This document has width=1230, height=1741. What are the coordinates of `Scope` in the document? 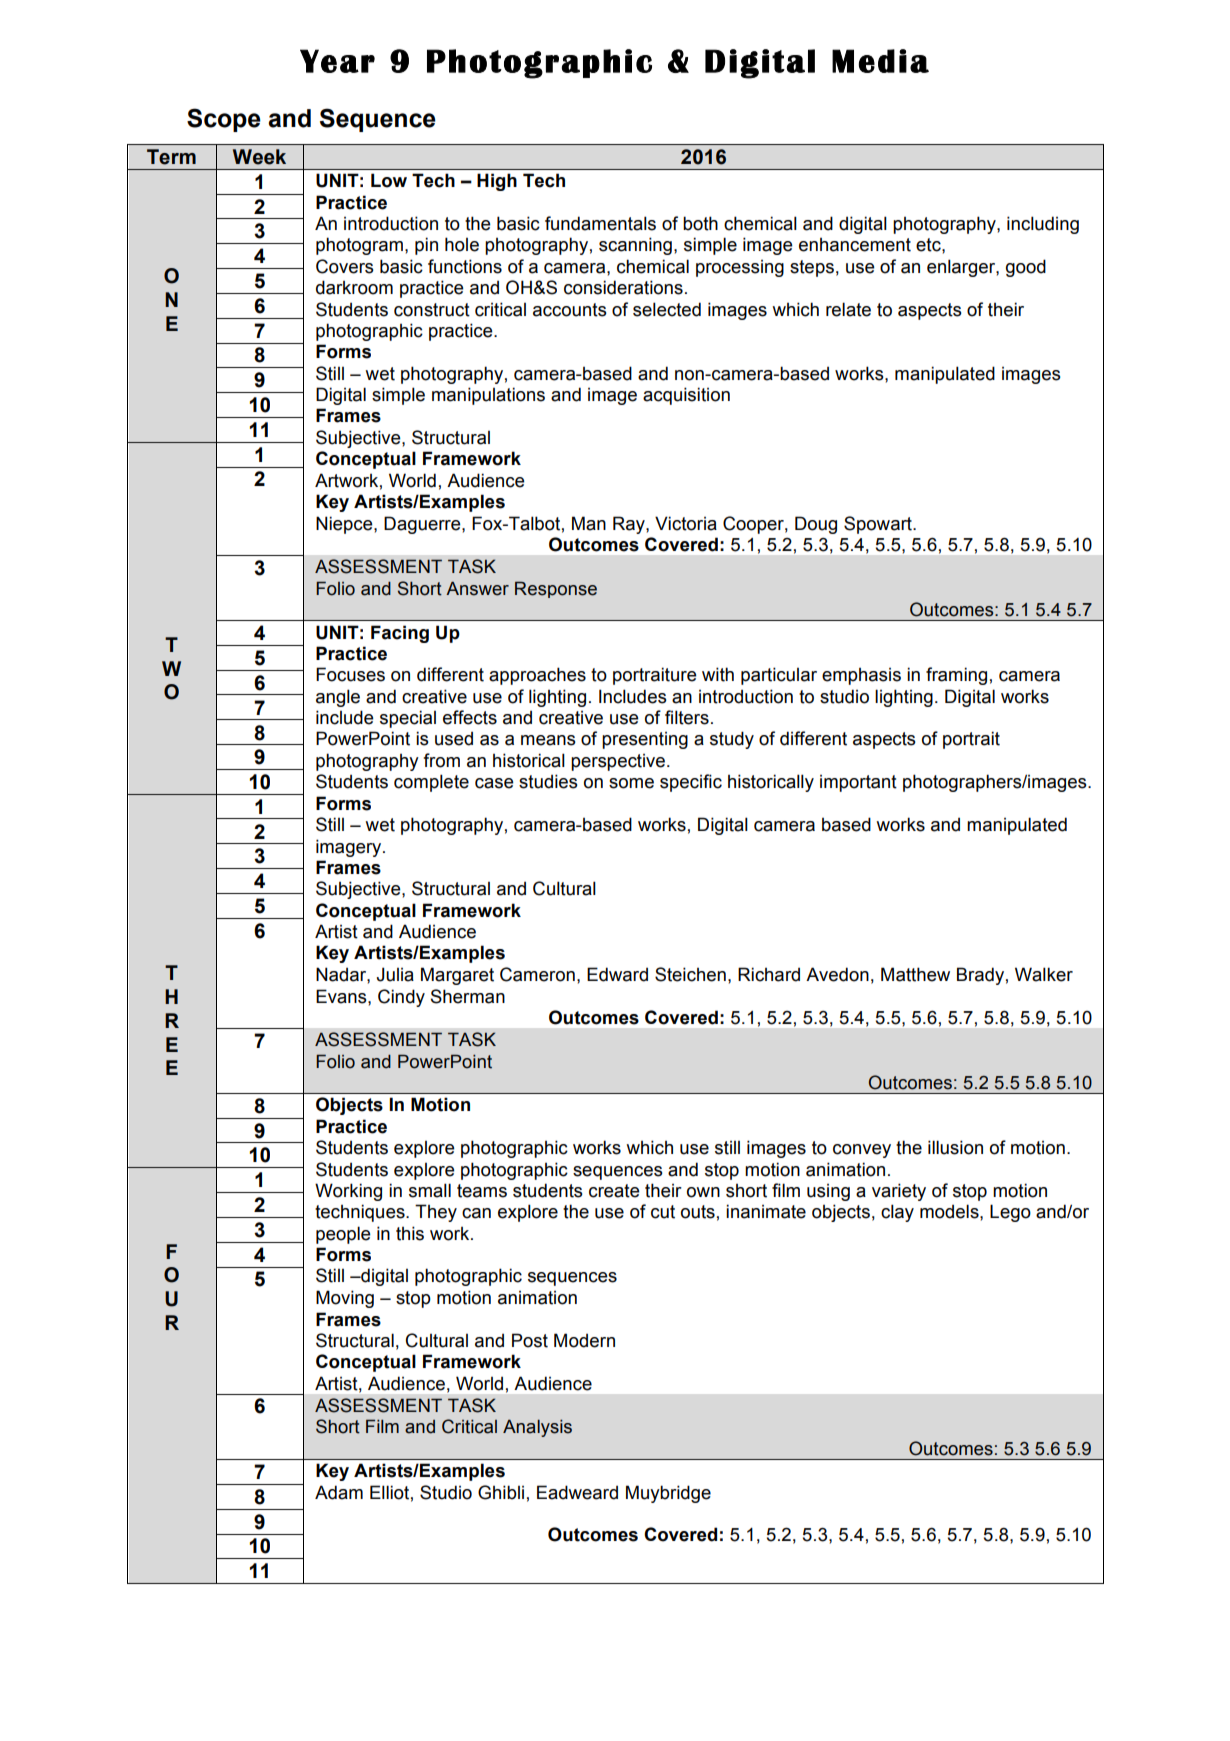 It's located at (224, 120).
